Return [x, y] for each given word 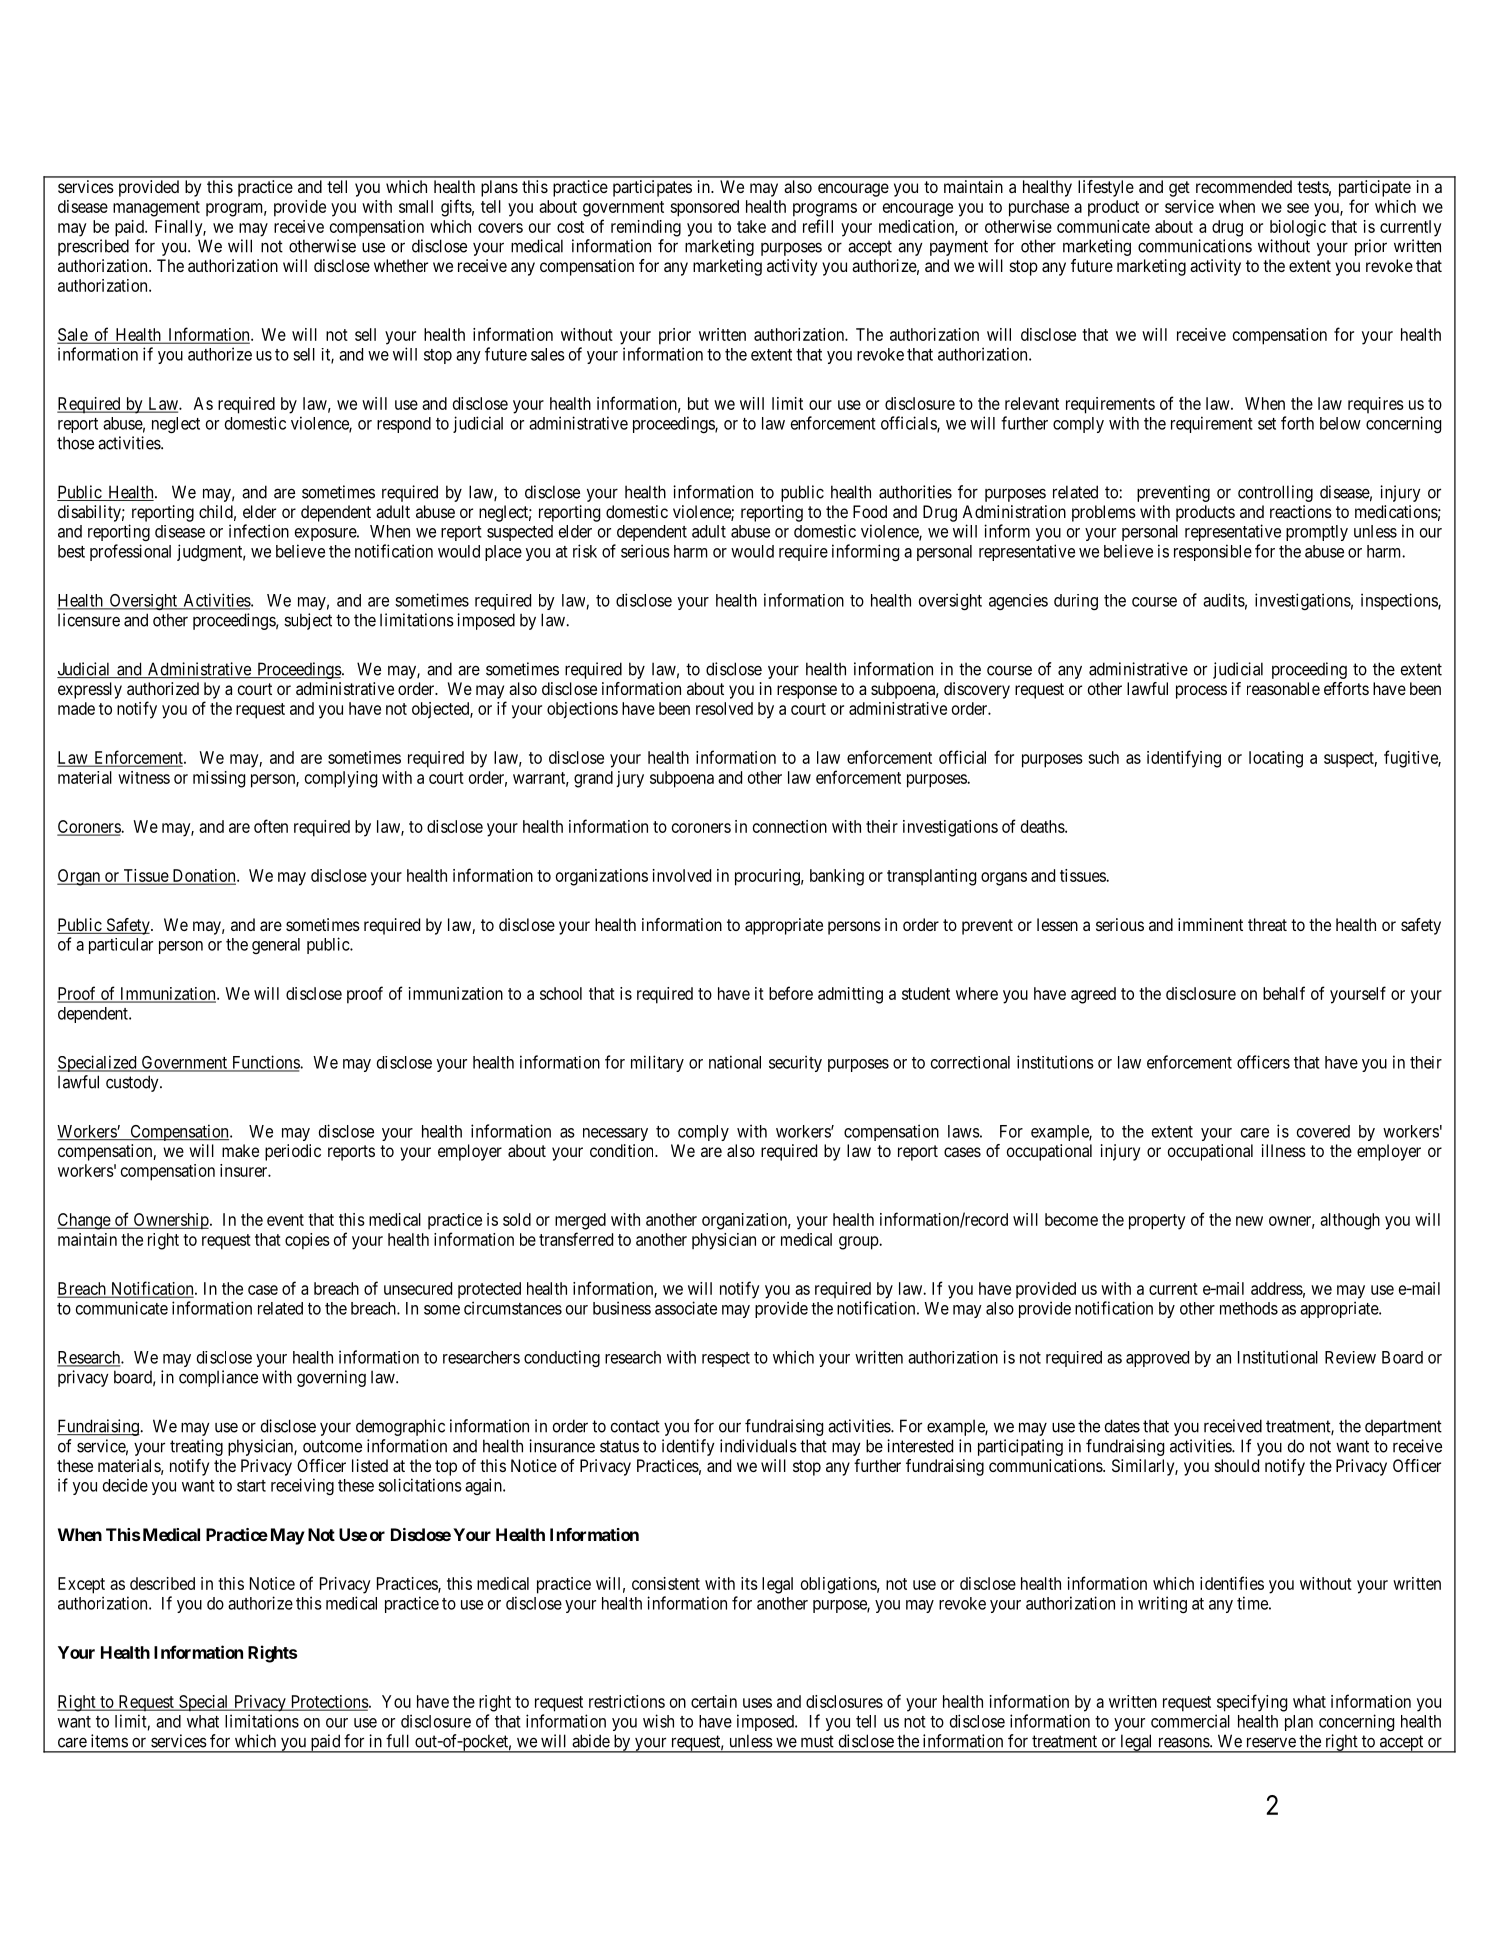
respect [726, 1359]
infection [259, 531]
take [751, 226]
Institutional [1278, 1357]
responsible [1213, 552]
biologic [1298, 228]
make [240, 1150]
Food [870, 511]
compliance [218, 1378]
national [735, 1062]
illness [1284, 1150]
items [109, 1741]
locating [1276, 759]
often [271, 826]
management [156, 209]
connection [790, 826]
